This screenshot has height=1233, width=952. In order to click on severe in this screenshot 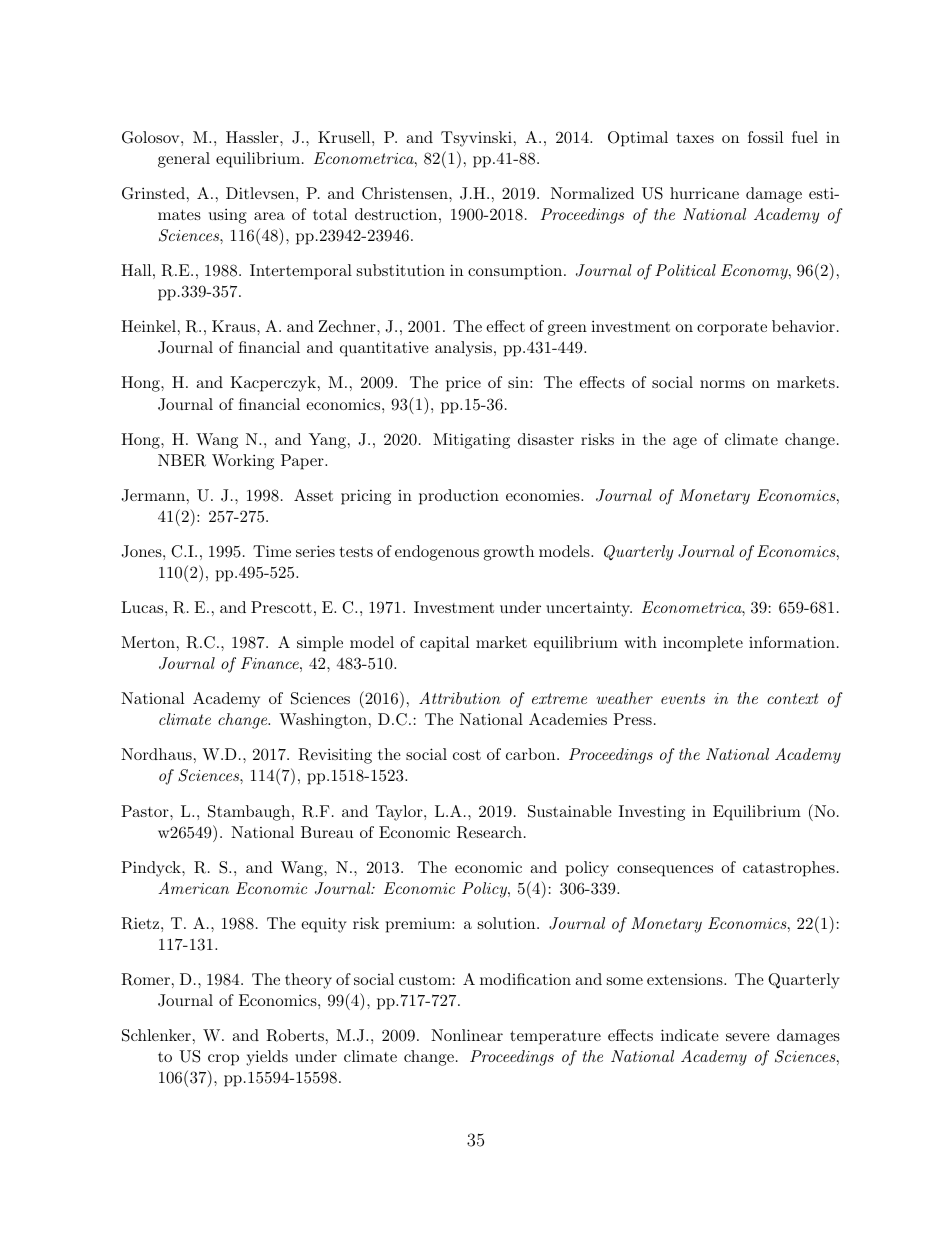, I will do `click(748, 1037)`.
